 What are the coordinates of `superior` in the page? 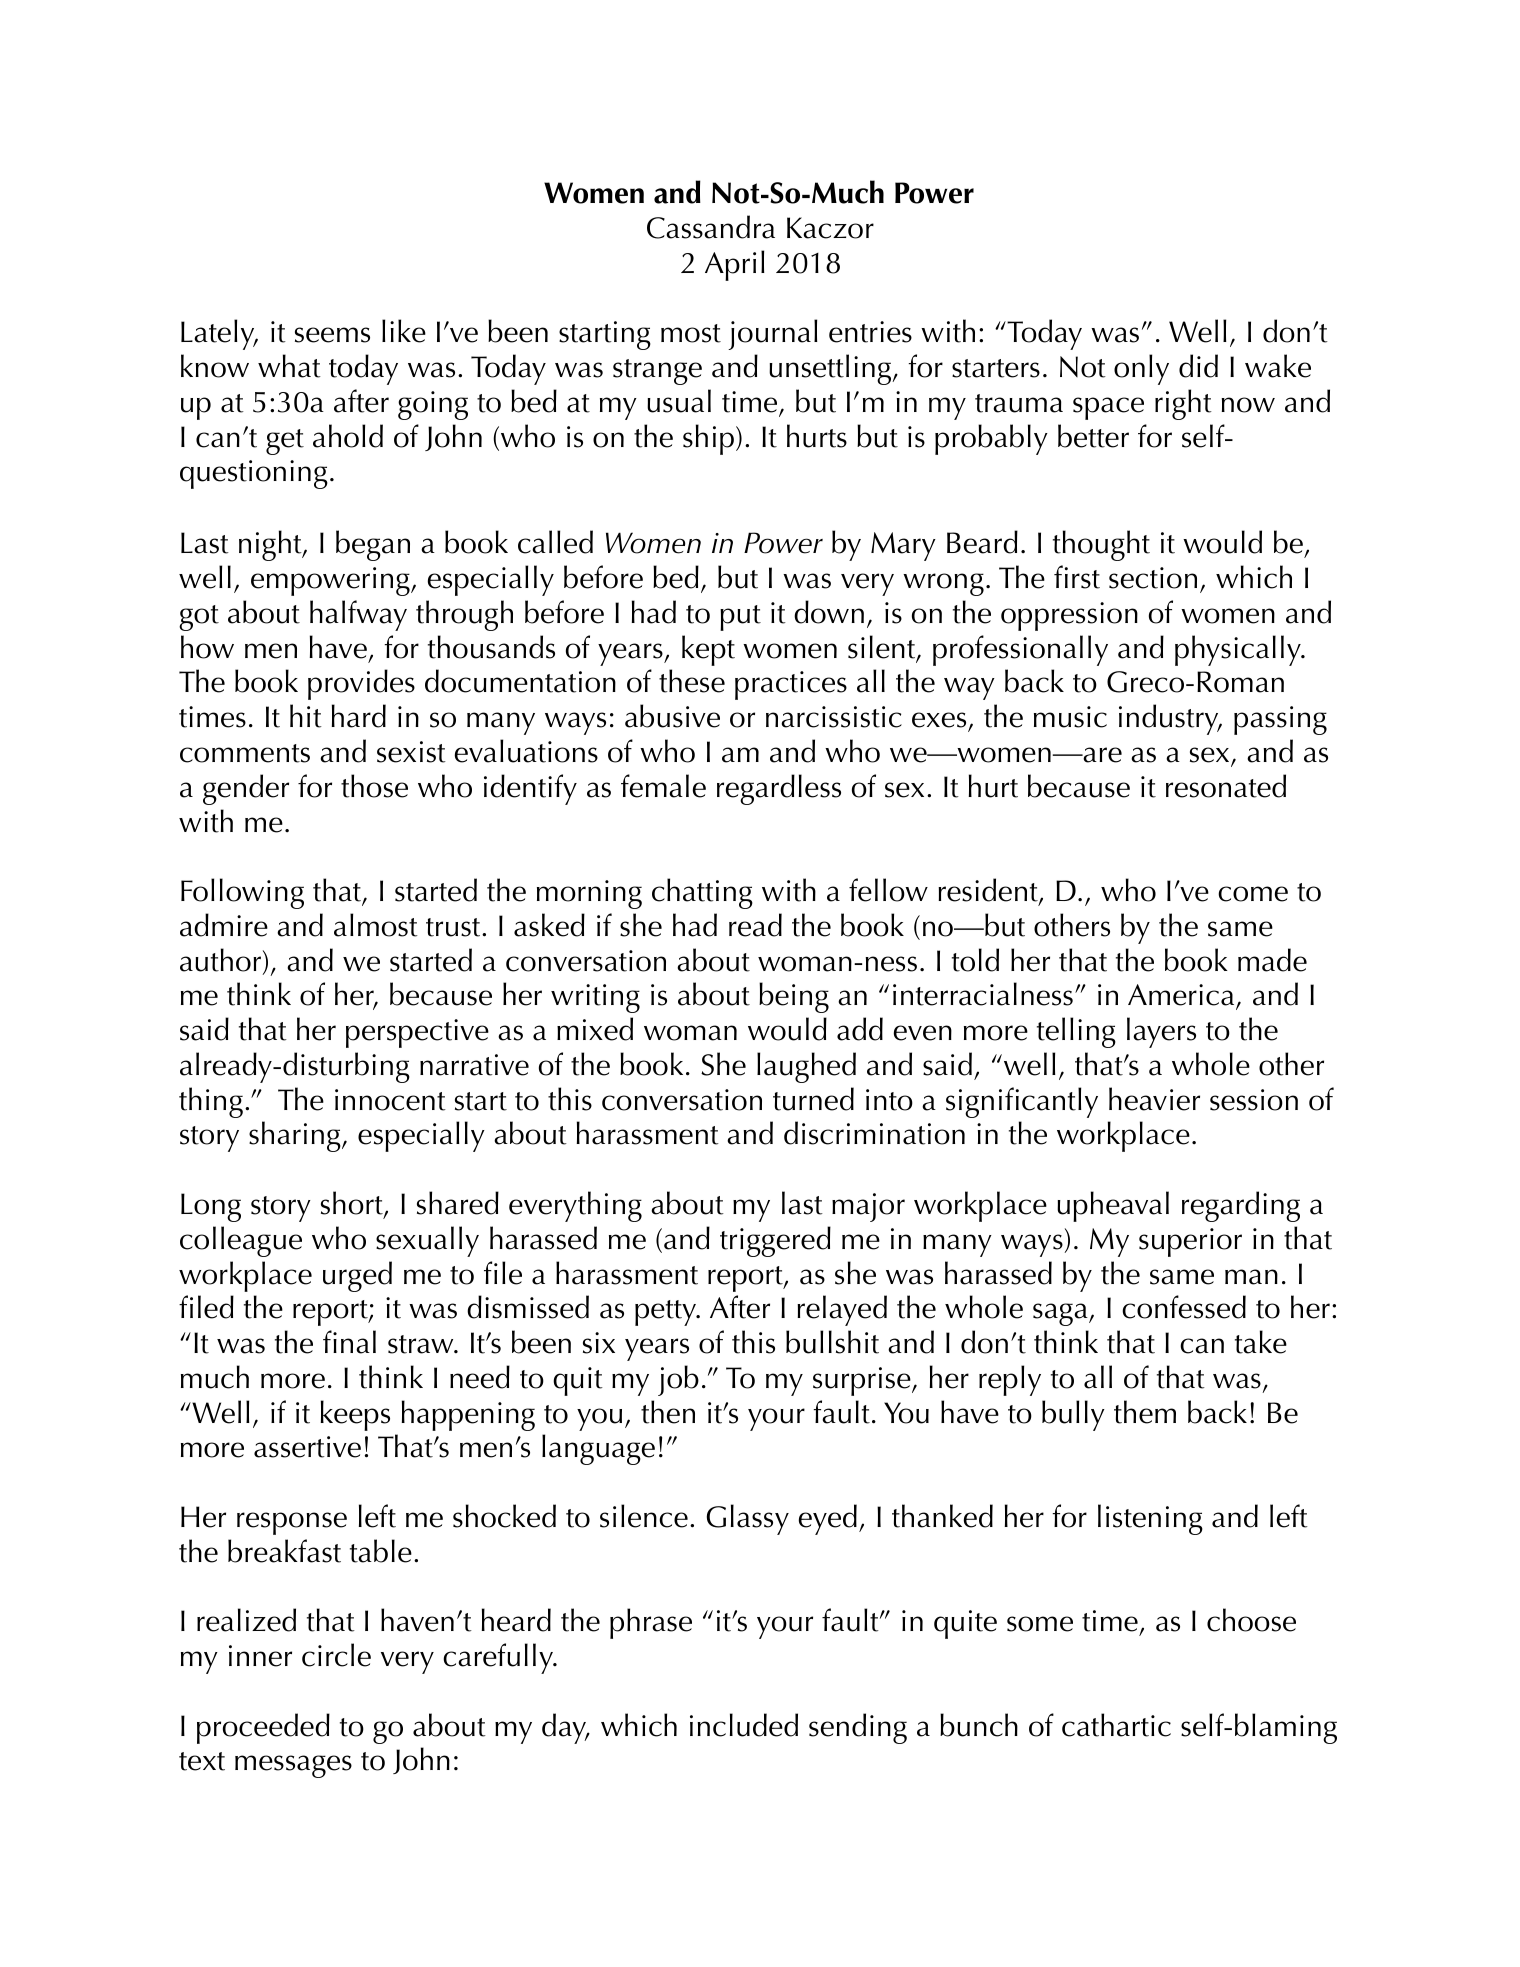 It's located at (1190, 1242).
